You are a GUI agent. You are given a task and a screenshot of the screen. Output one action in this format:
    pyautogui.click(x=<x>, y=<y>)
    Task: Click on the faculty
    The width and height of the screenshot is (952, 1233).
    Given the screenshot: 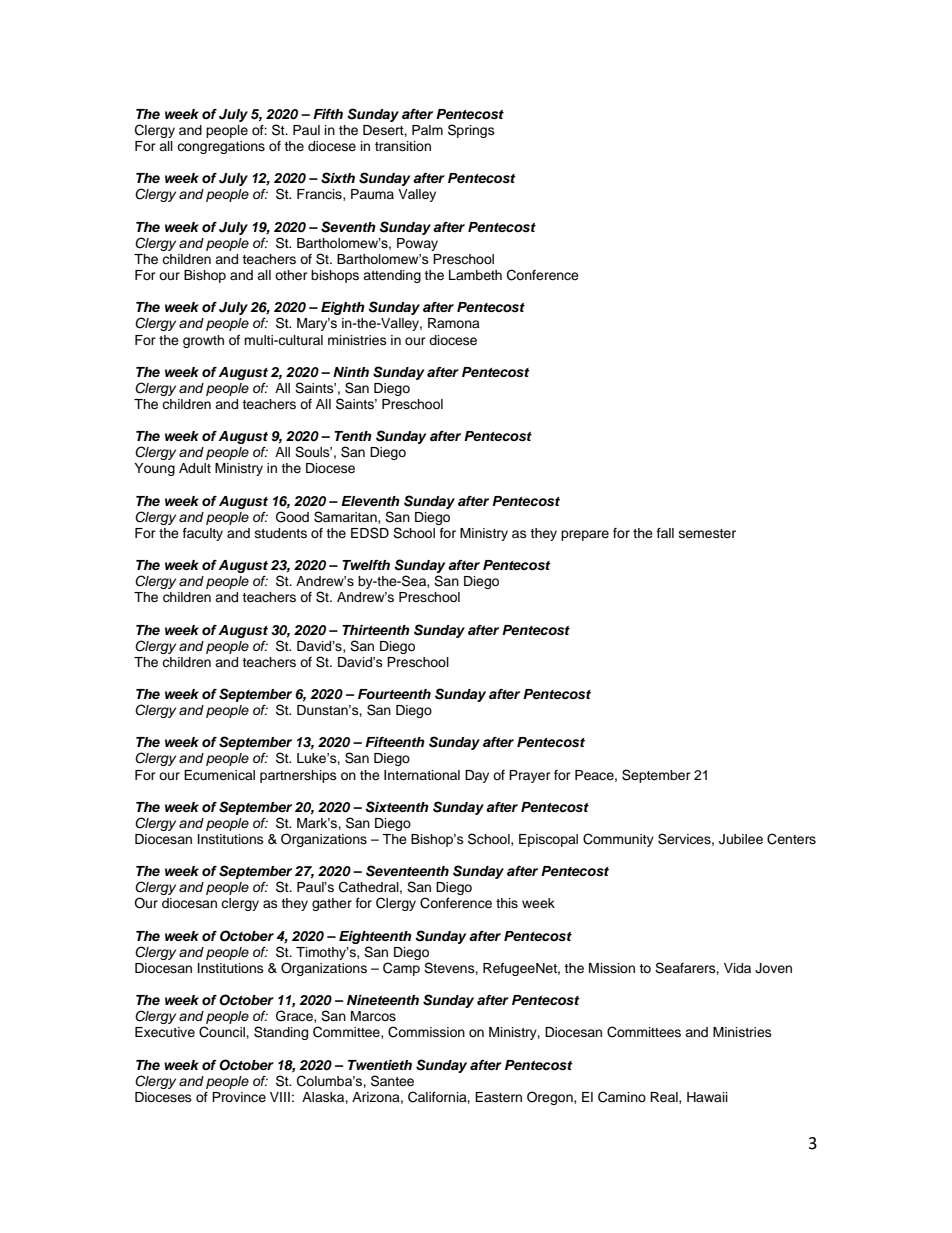 What is the action you would take?
    pyautogui.click(x=203, y=534)
